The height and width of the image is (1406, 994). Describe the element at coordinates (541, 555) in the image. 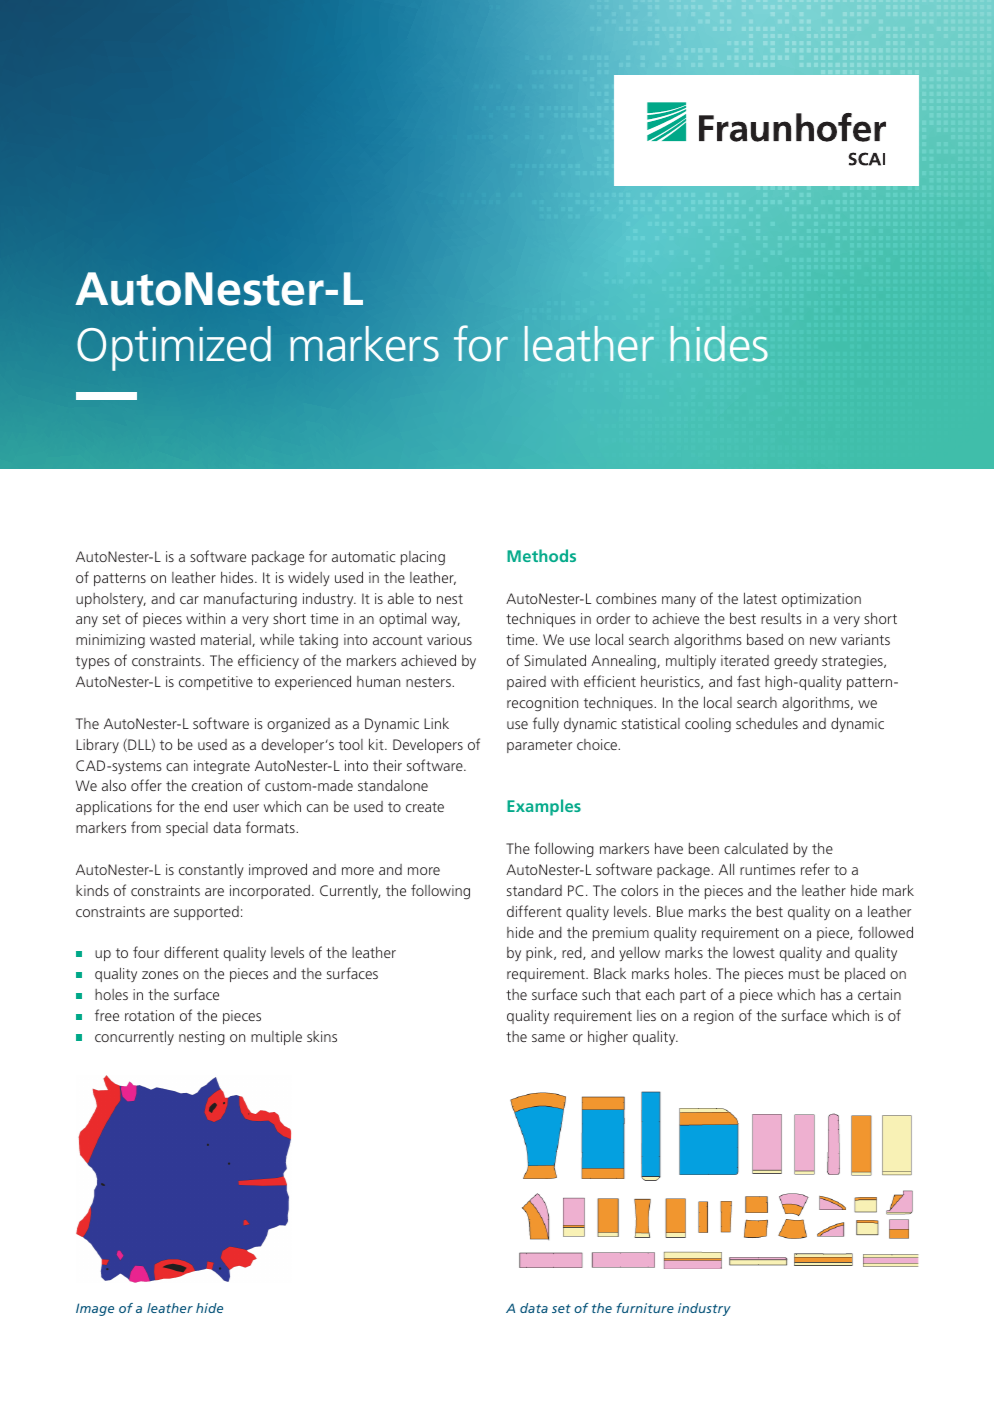

I see `Methods` at that location.
